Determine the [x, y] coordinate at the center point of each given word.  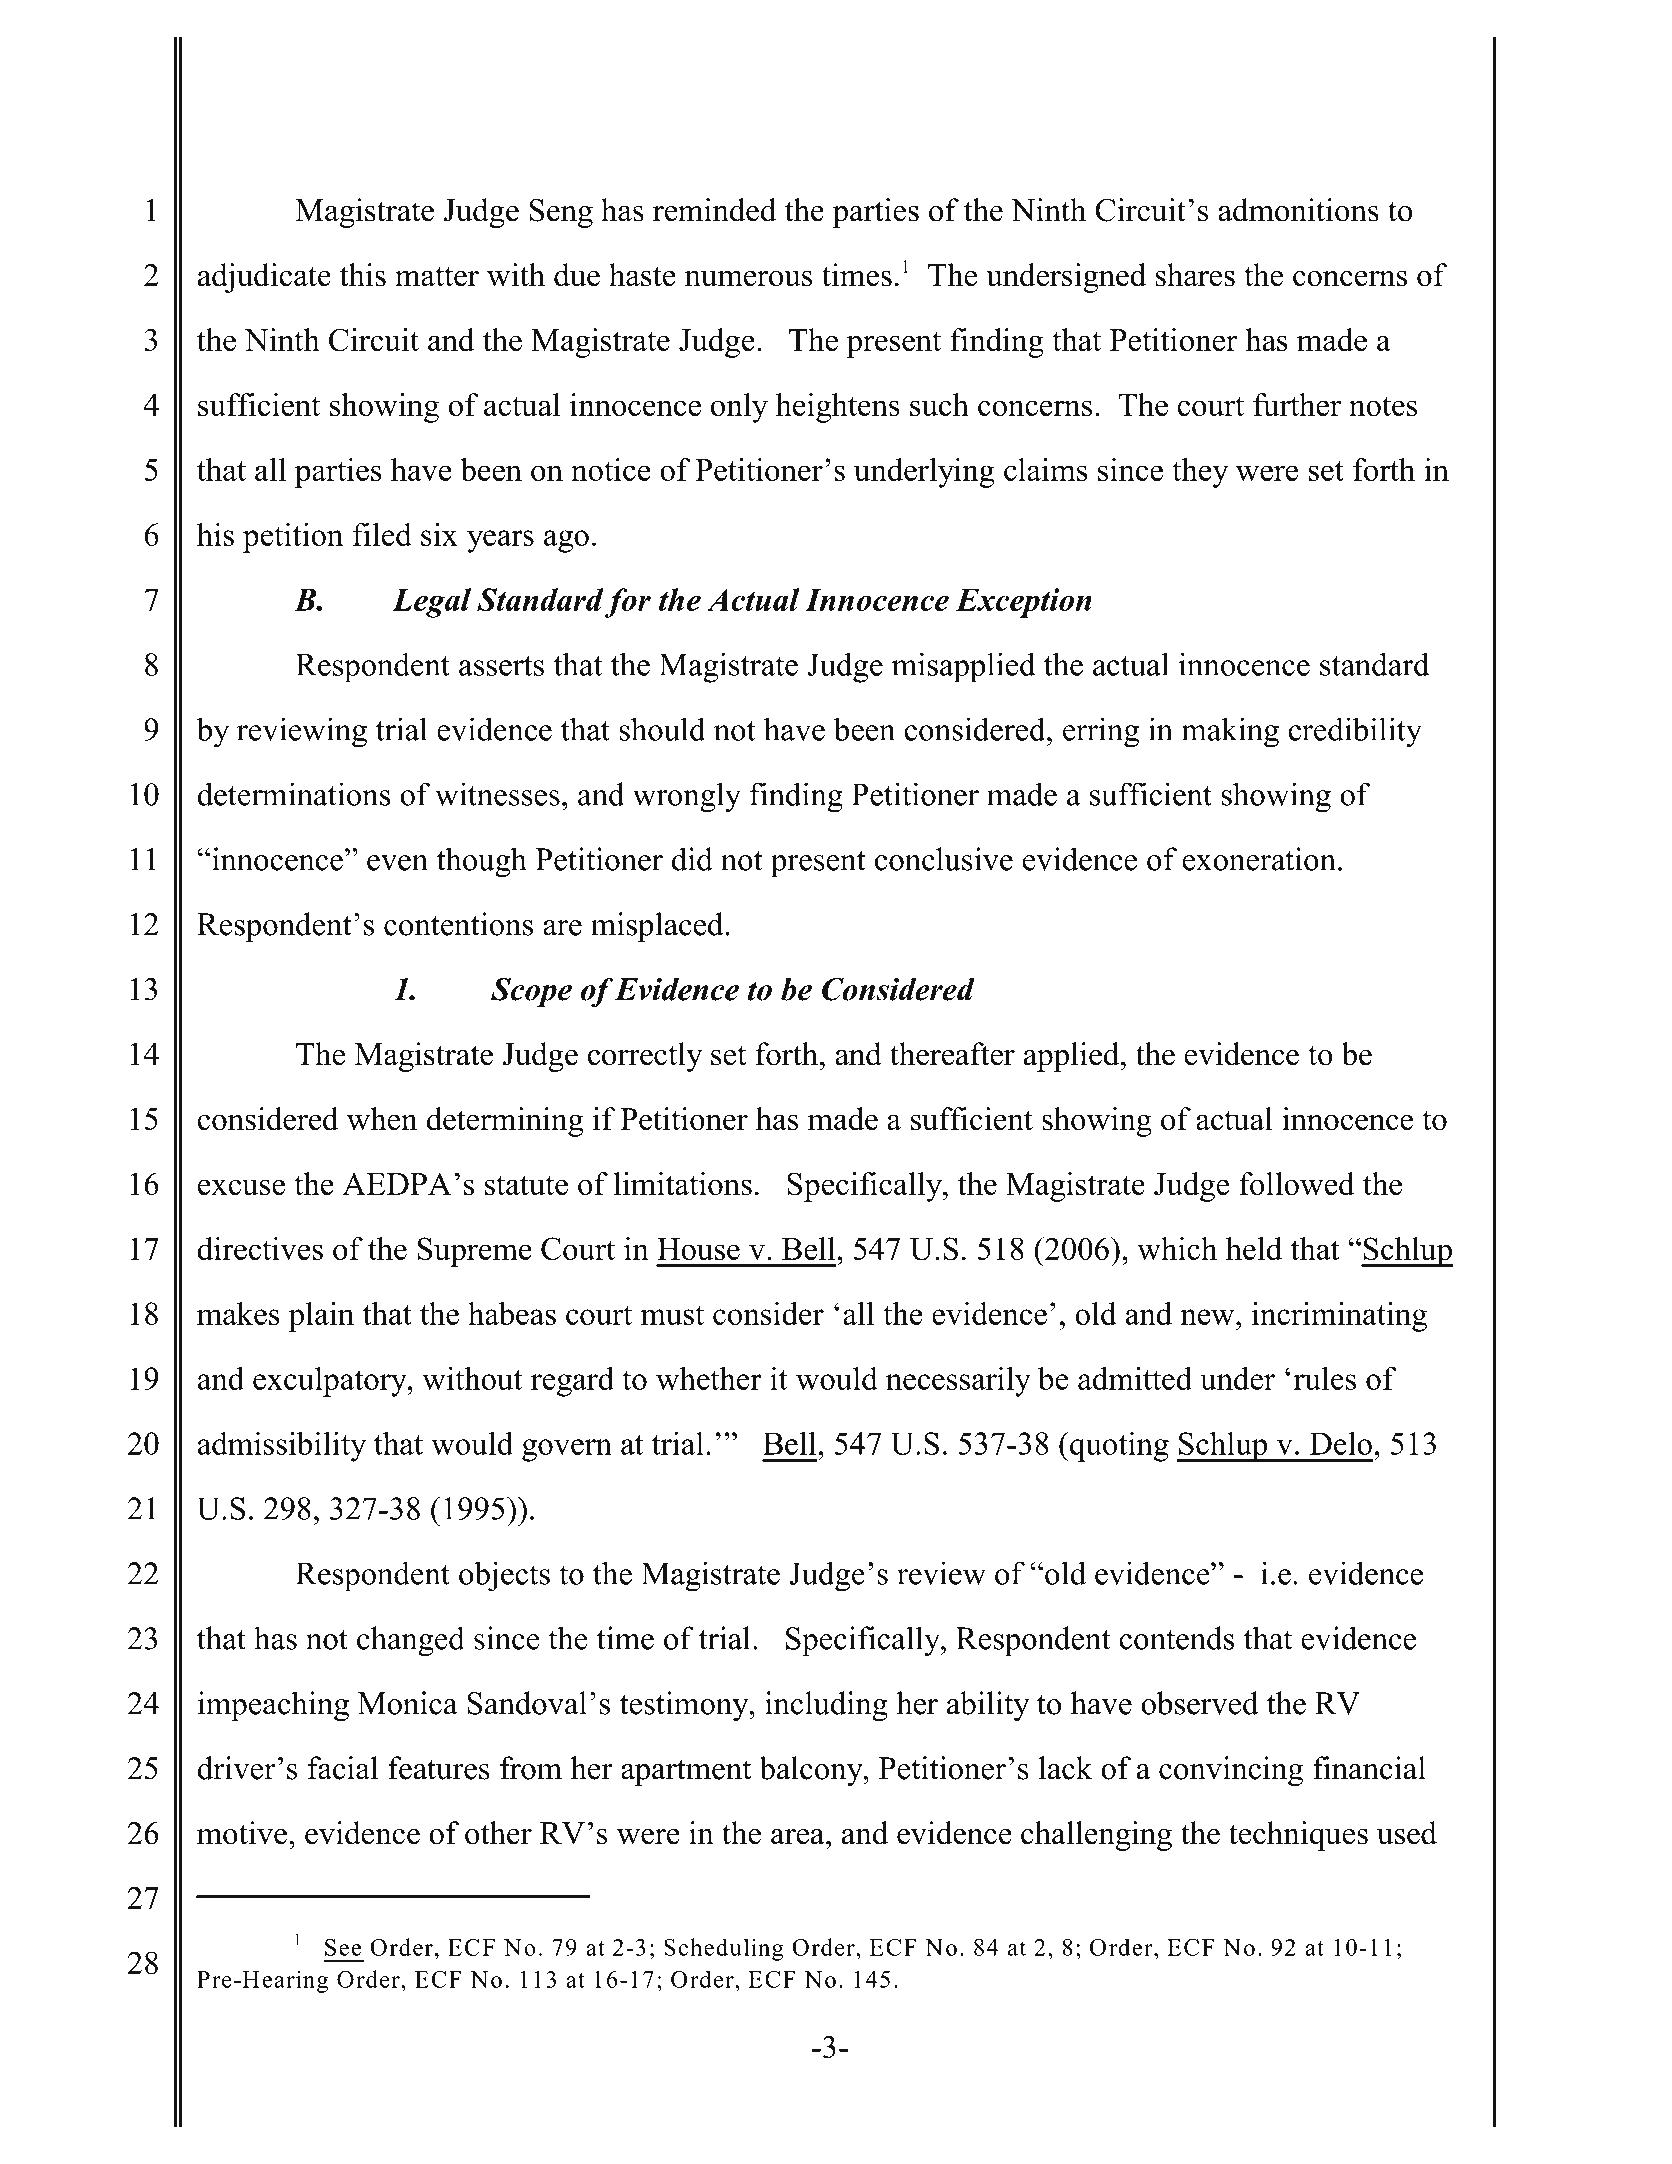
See [343, 1947]
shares [1195, 275]
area [799, 1837]
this [363, 275]
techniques [1298, 1836]
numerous [749, 278]
